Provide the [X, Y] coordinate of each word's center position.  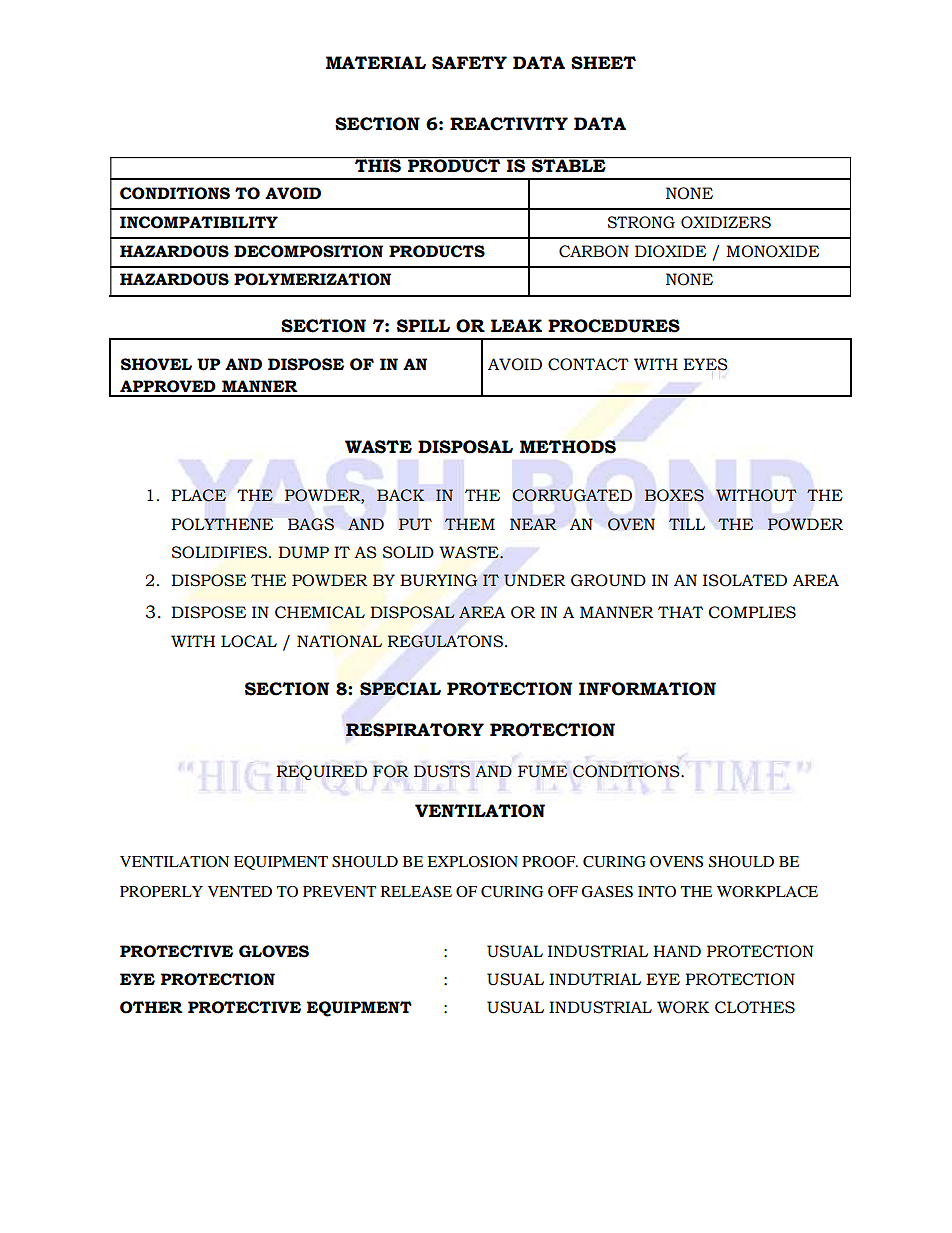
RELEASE [416, 892]
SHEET [603, 63]
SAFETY [469, 63]
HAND [677, 951]
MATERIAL [376, 62]
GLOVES [274, 951]
